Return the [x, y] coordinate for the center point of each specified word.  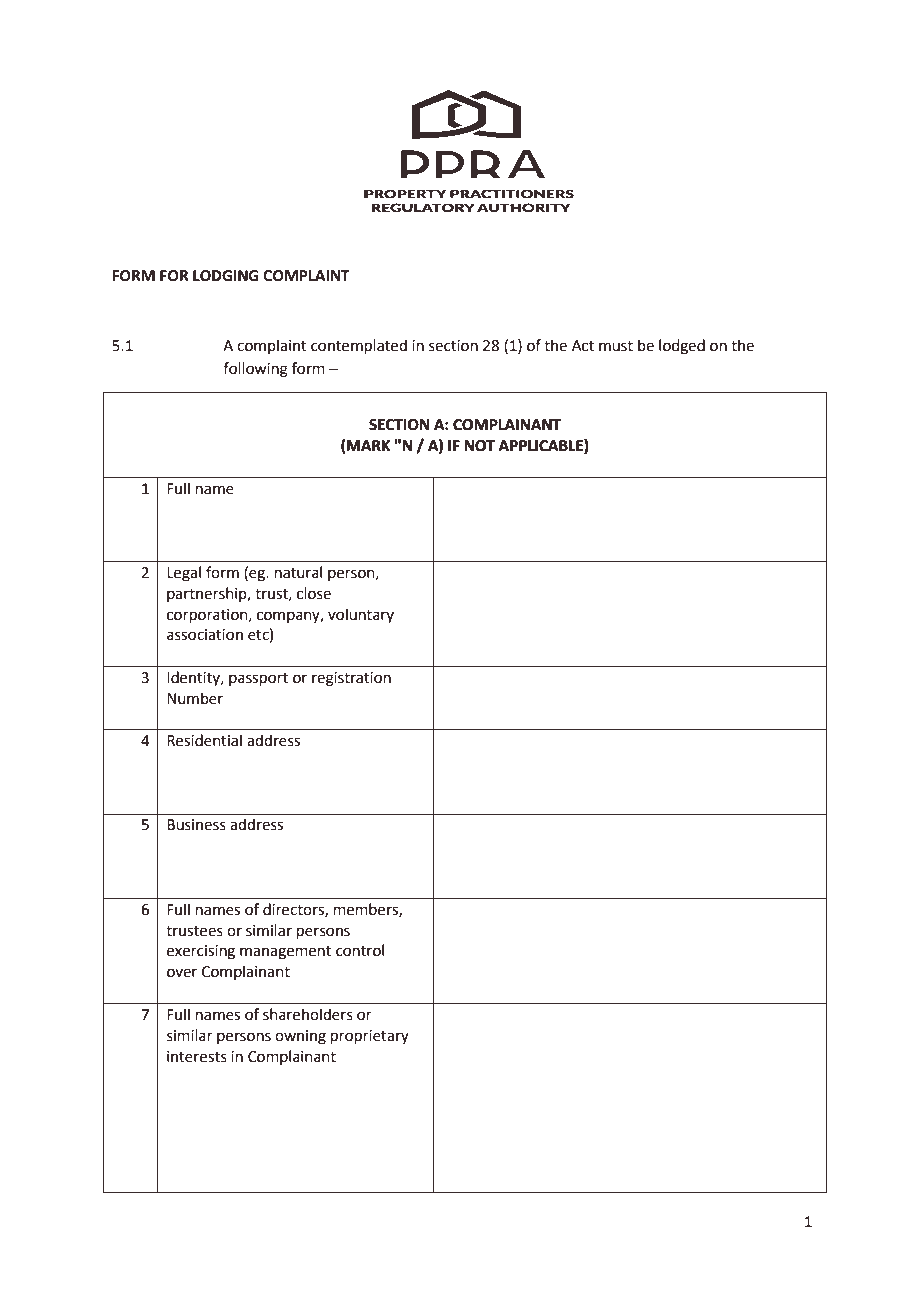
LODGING [226, 276]
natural [298, 572]
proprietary [370, 1037]
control [360, 950]
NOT [479, 446]
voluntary [361, 615]
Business [196, 825]
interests [197, 1057]
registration [351, 679]
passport [258, 679]
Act [583, 346]
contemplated [359, 346]
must [616, 346]
